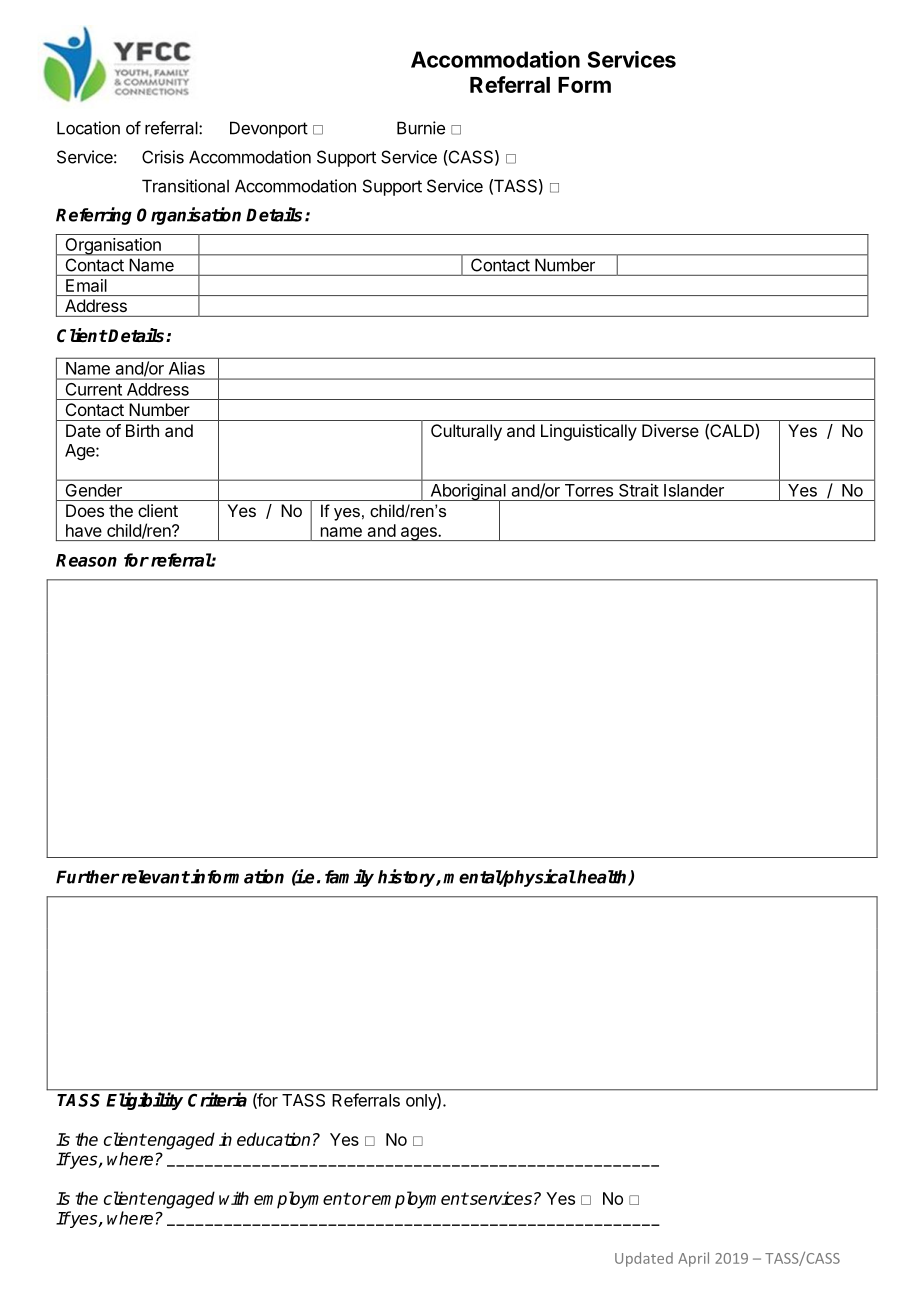 The width and height of the document is (924, 1308). What do you see at coordinates (163, 157) in the document?
I see `Crisis` at bounding box center [163, 157].
